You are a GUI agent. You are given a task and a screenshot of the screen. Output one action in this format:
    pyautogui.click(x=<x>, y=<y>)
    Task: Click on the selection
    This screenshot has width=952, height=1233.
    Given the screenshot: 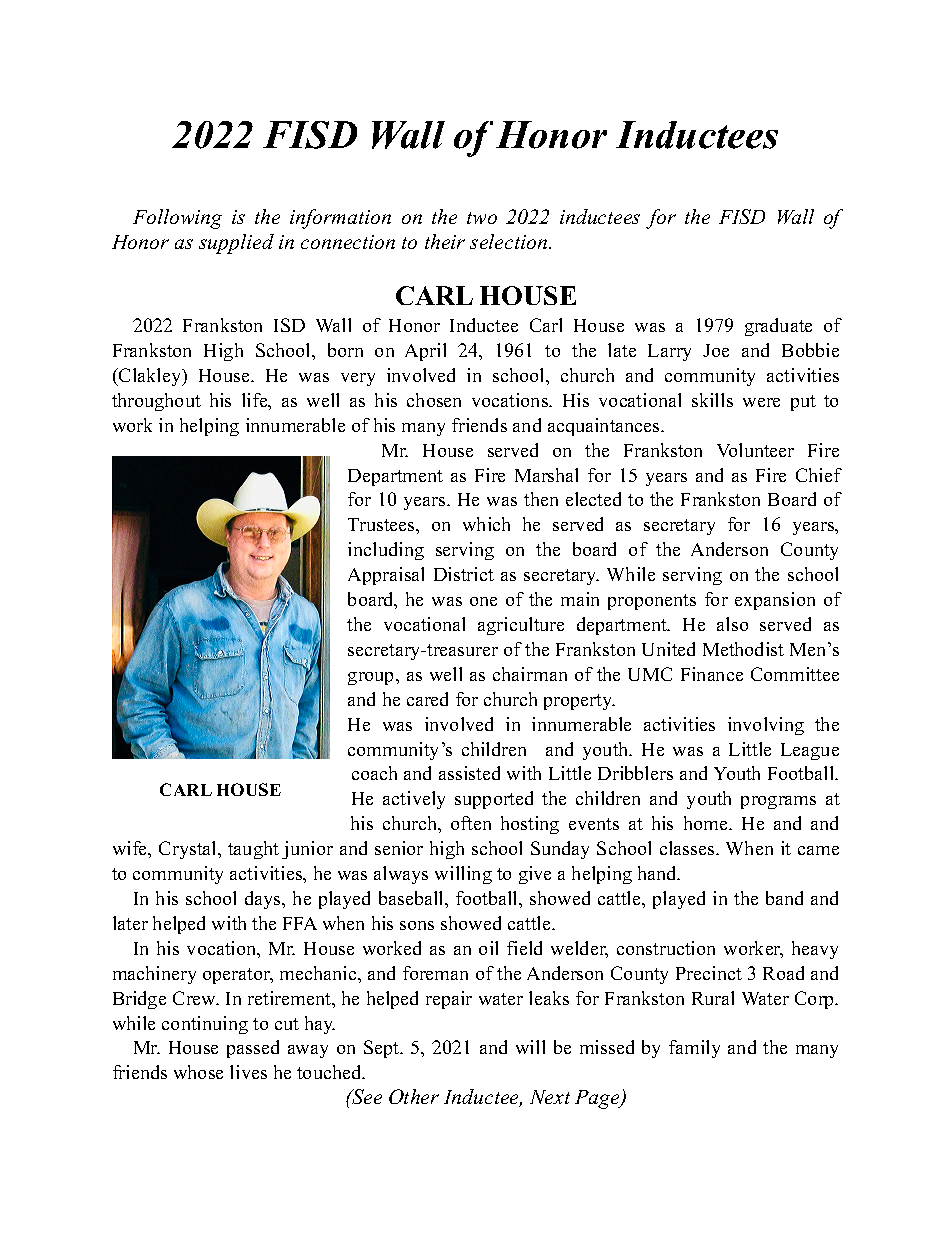 What is the action you would take?
    pyautogui.click(x=510, y=241)
